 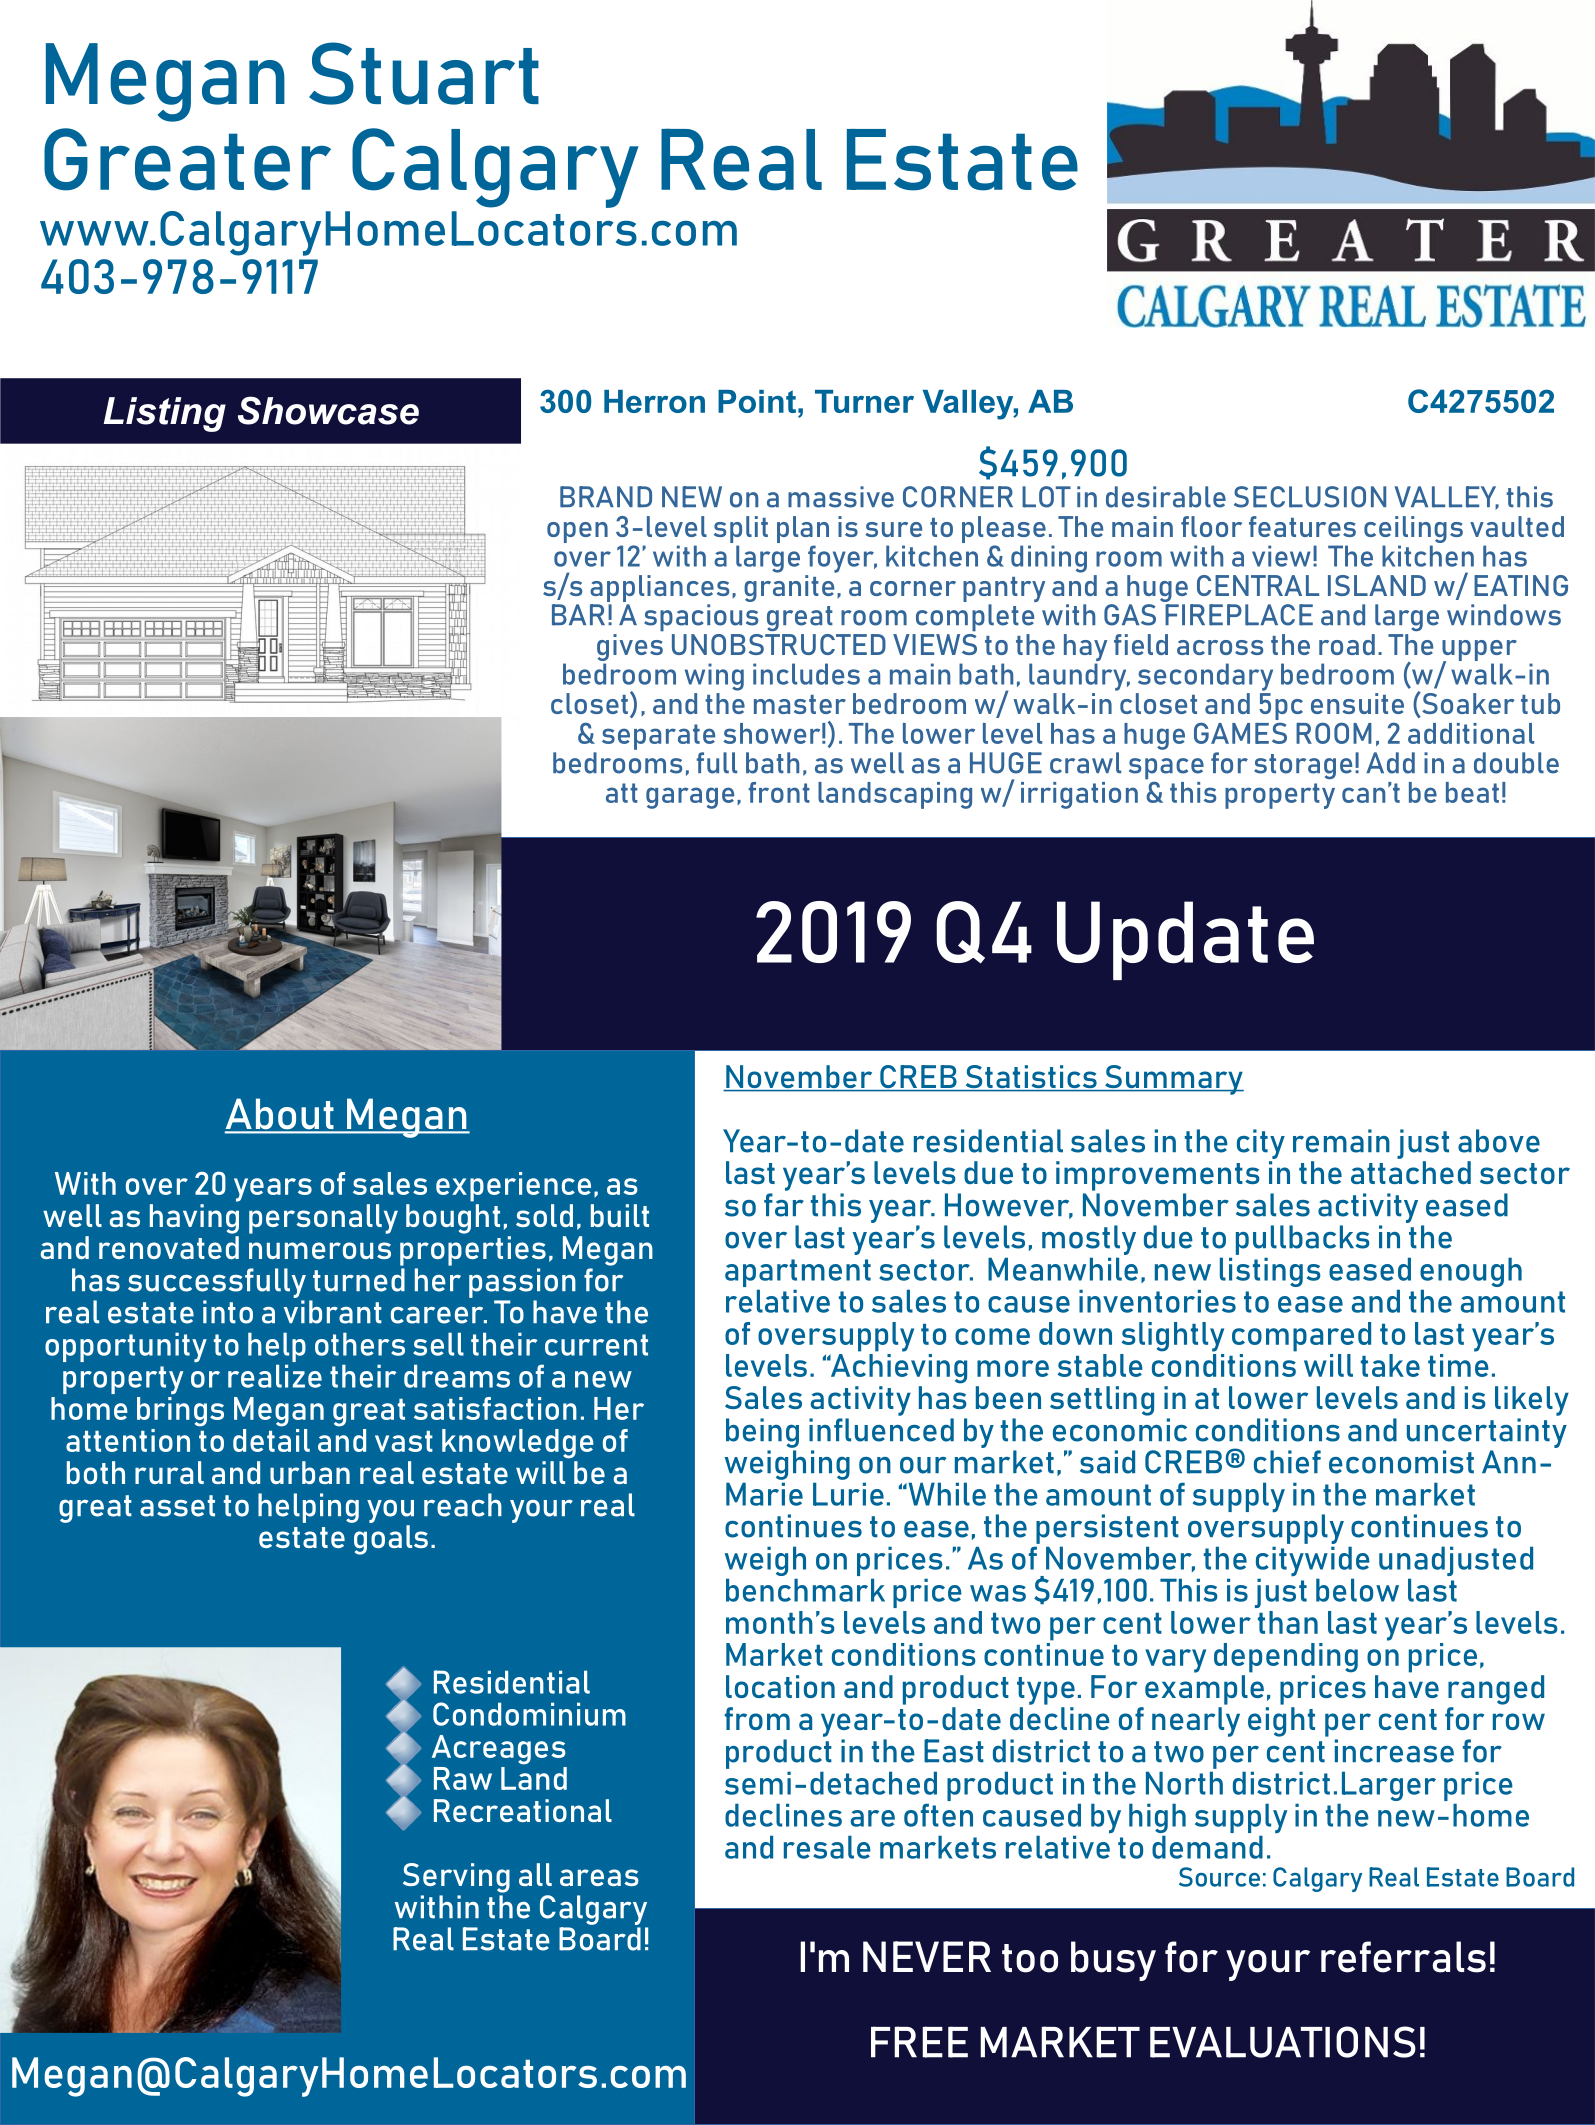 What do you see at coordinates (1310, 497) in the screenshot?
I see `SECLUSION` at bounding box center [1310, 497].
